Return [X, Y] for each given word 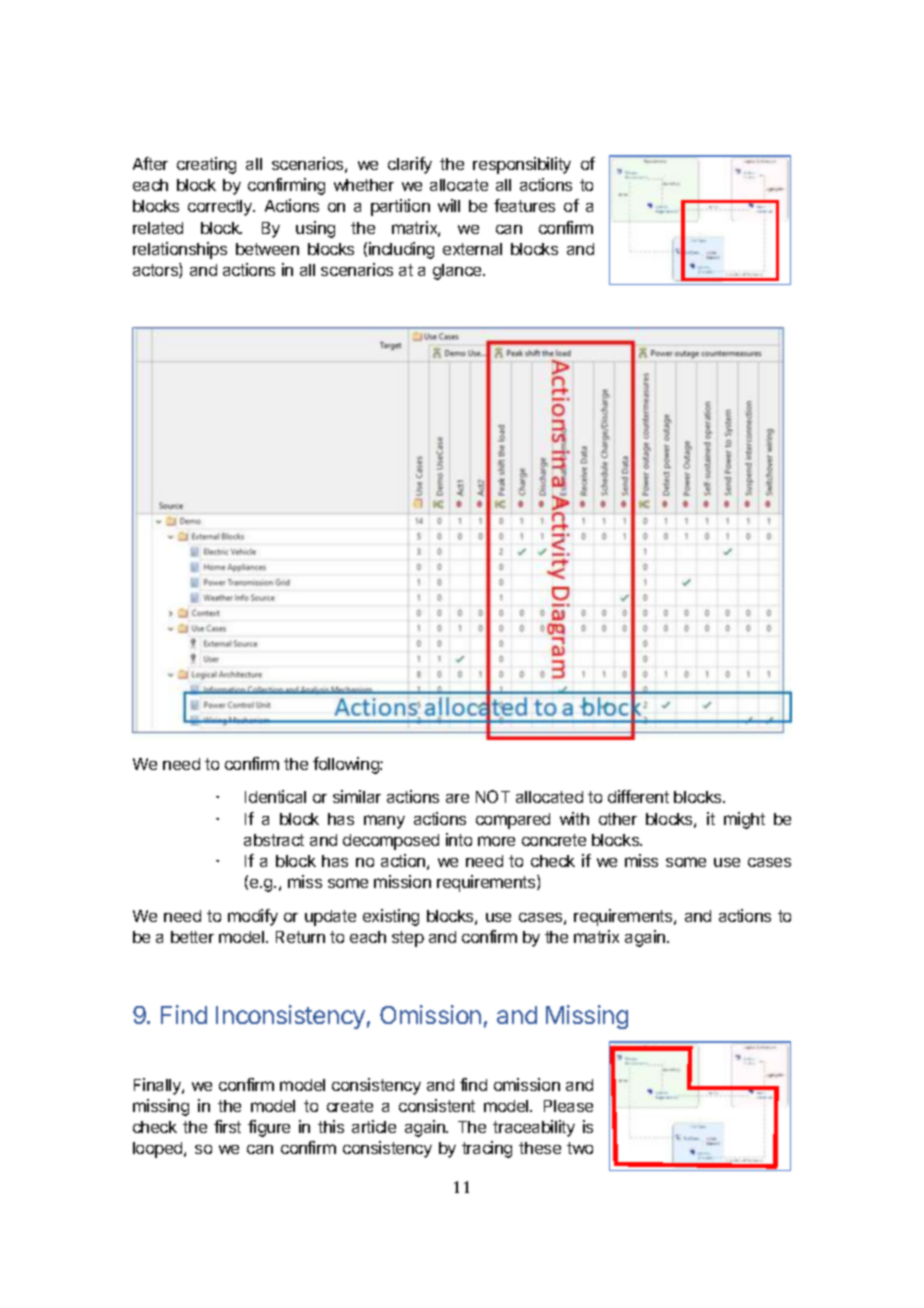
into [459, 839]
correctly [221, 208]
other [618, 819]
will [449, 205]
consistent [437, 1105]
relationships [180, 250]
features [524, 205]
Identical [275, 796]
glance [458, 272]
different [638, 796]
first [227, 1126]
